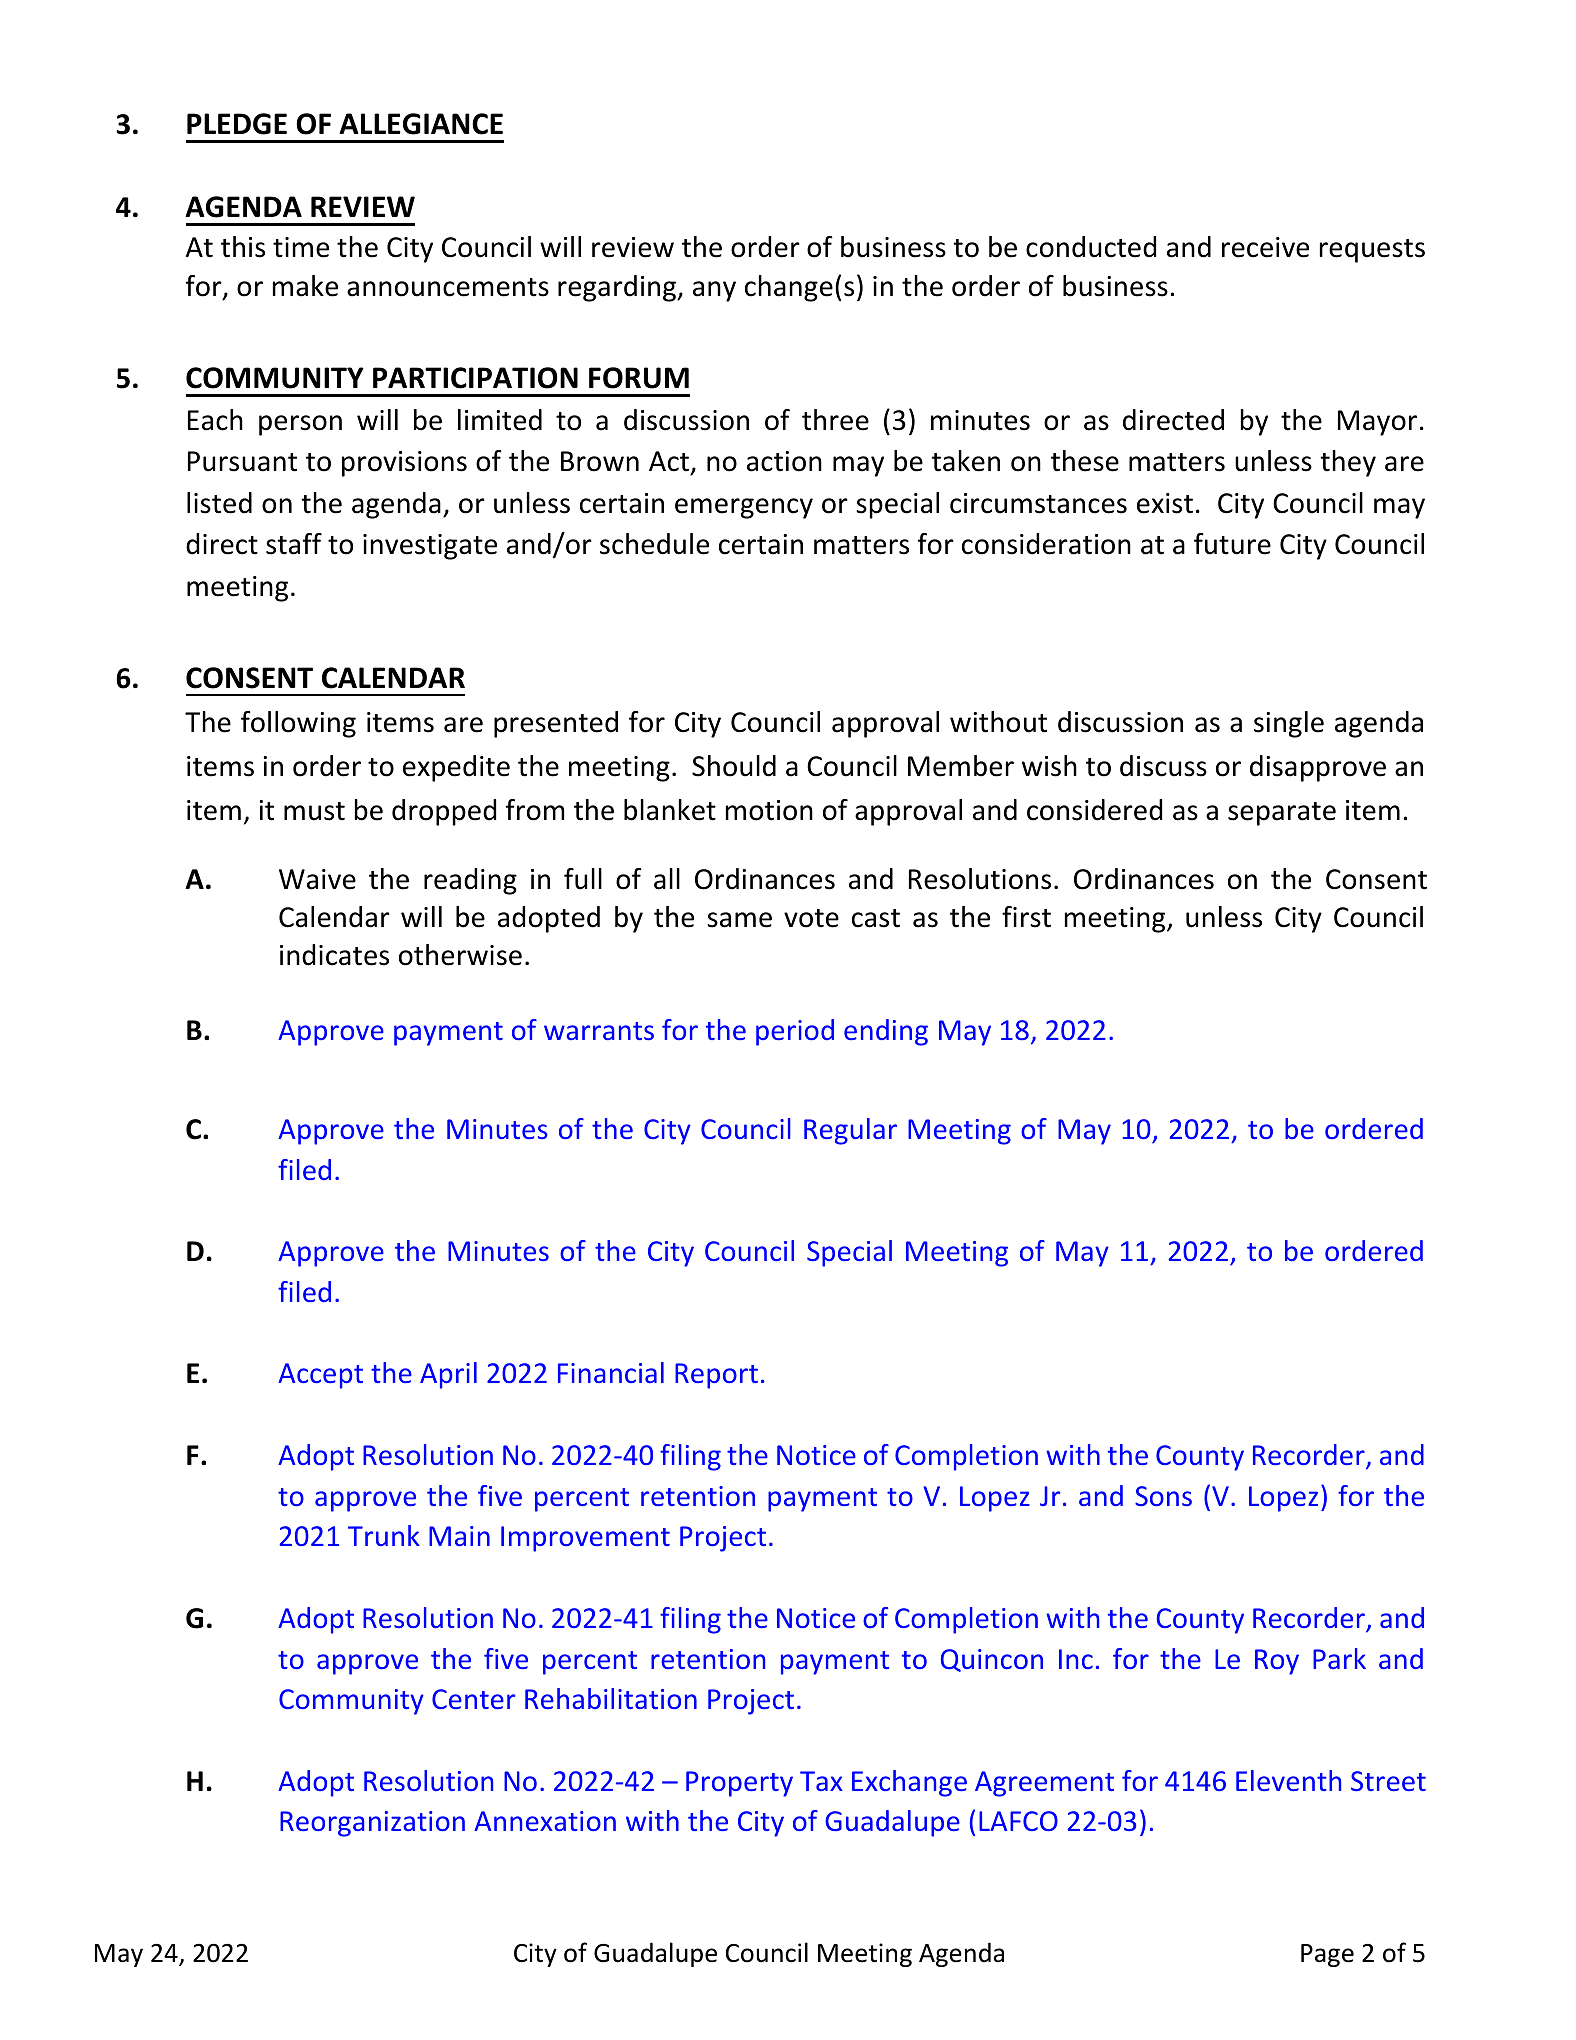  What do you see at coordinates (795, 1032) in the document?
I see `period` at bounding box center [795, 1032].
